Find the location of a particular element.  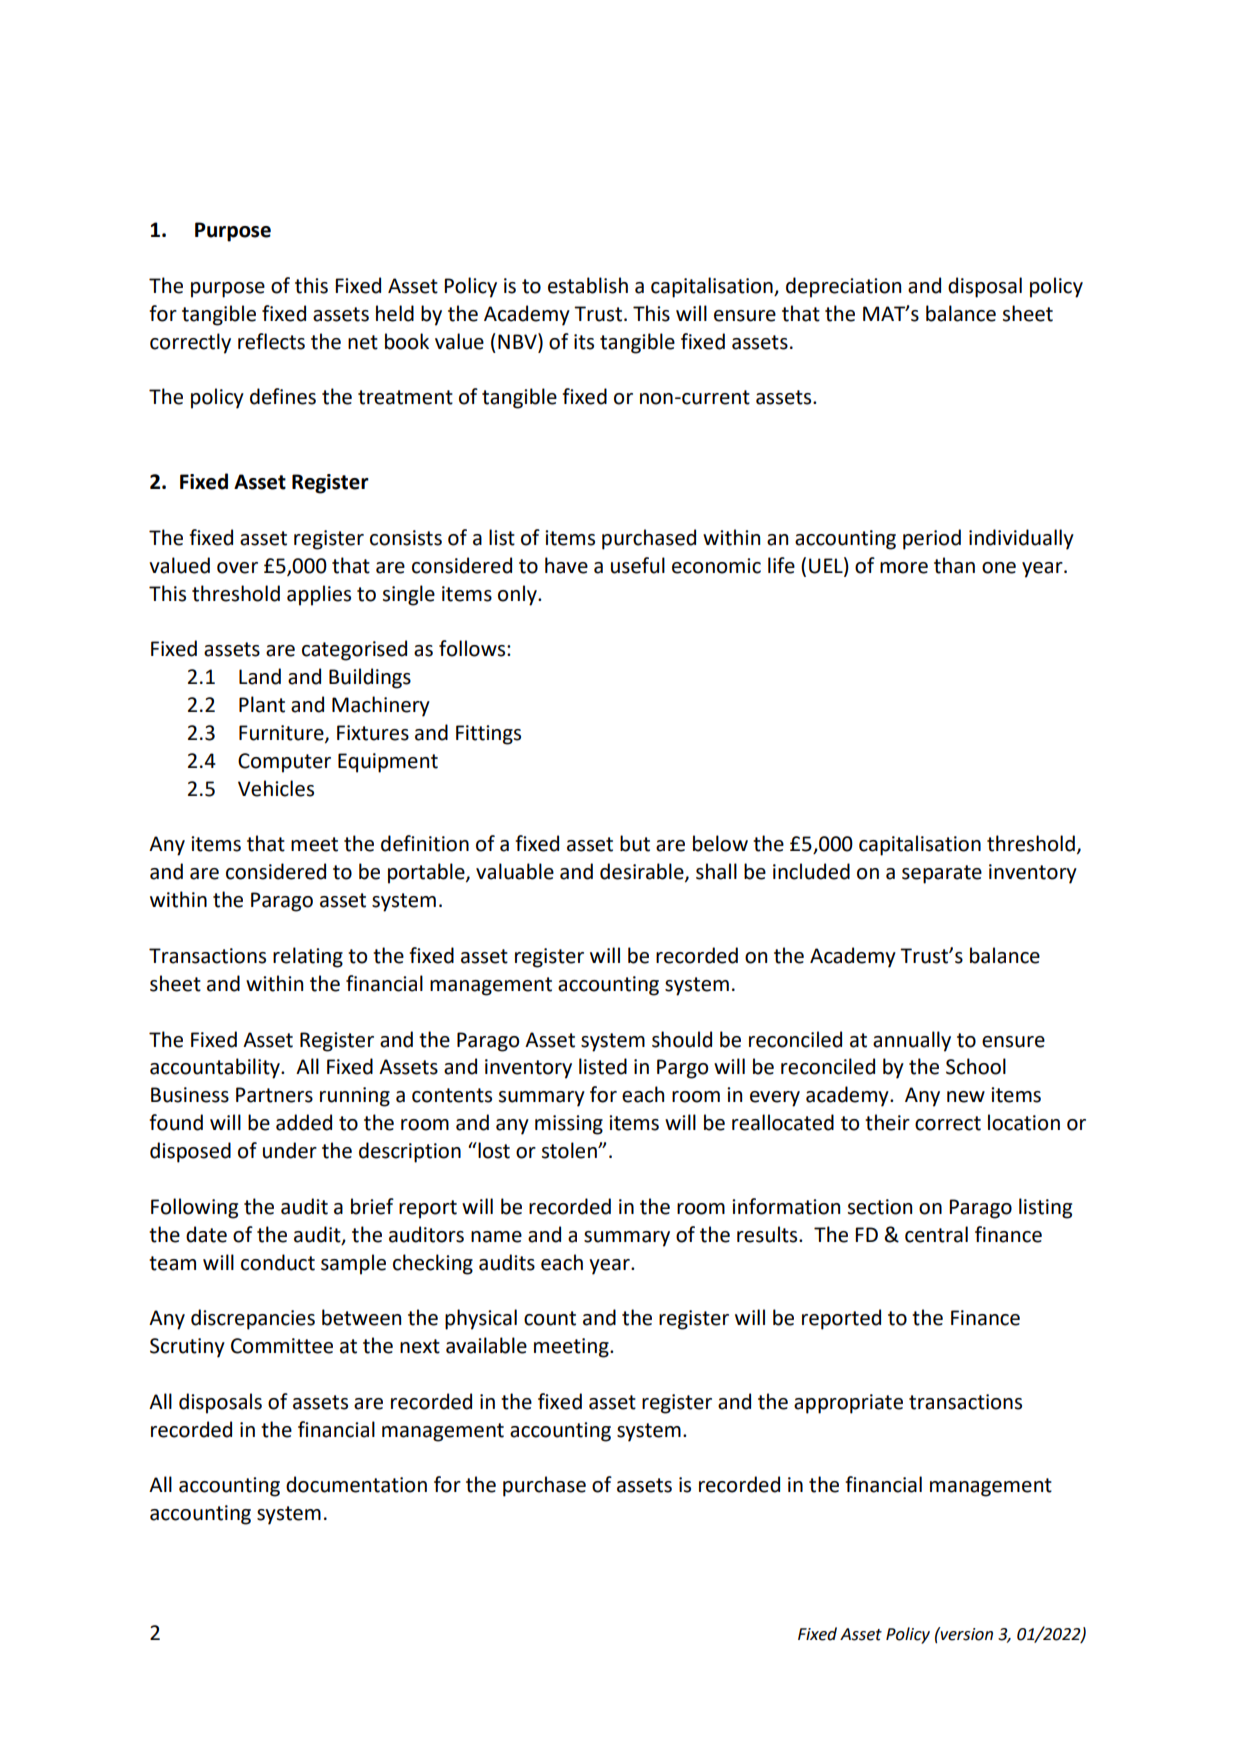

establish is located at coordinates (588, 285).
